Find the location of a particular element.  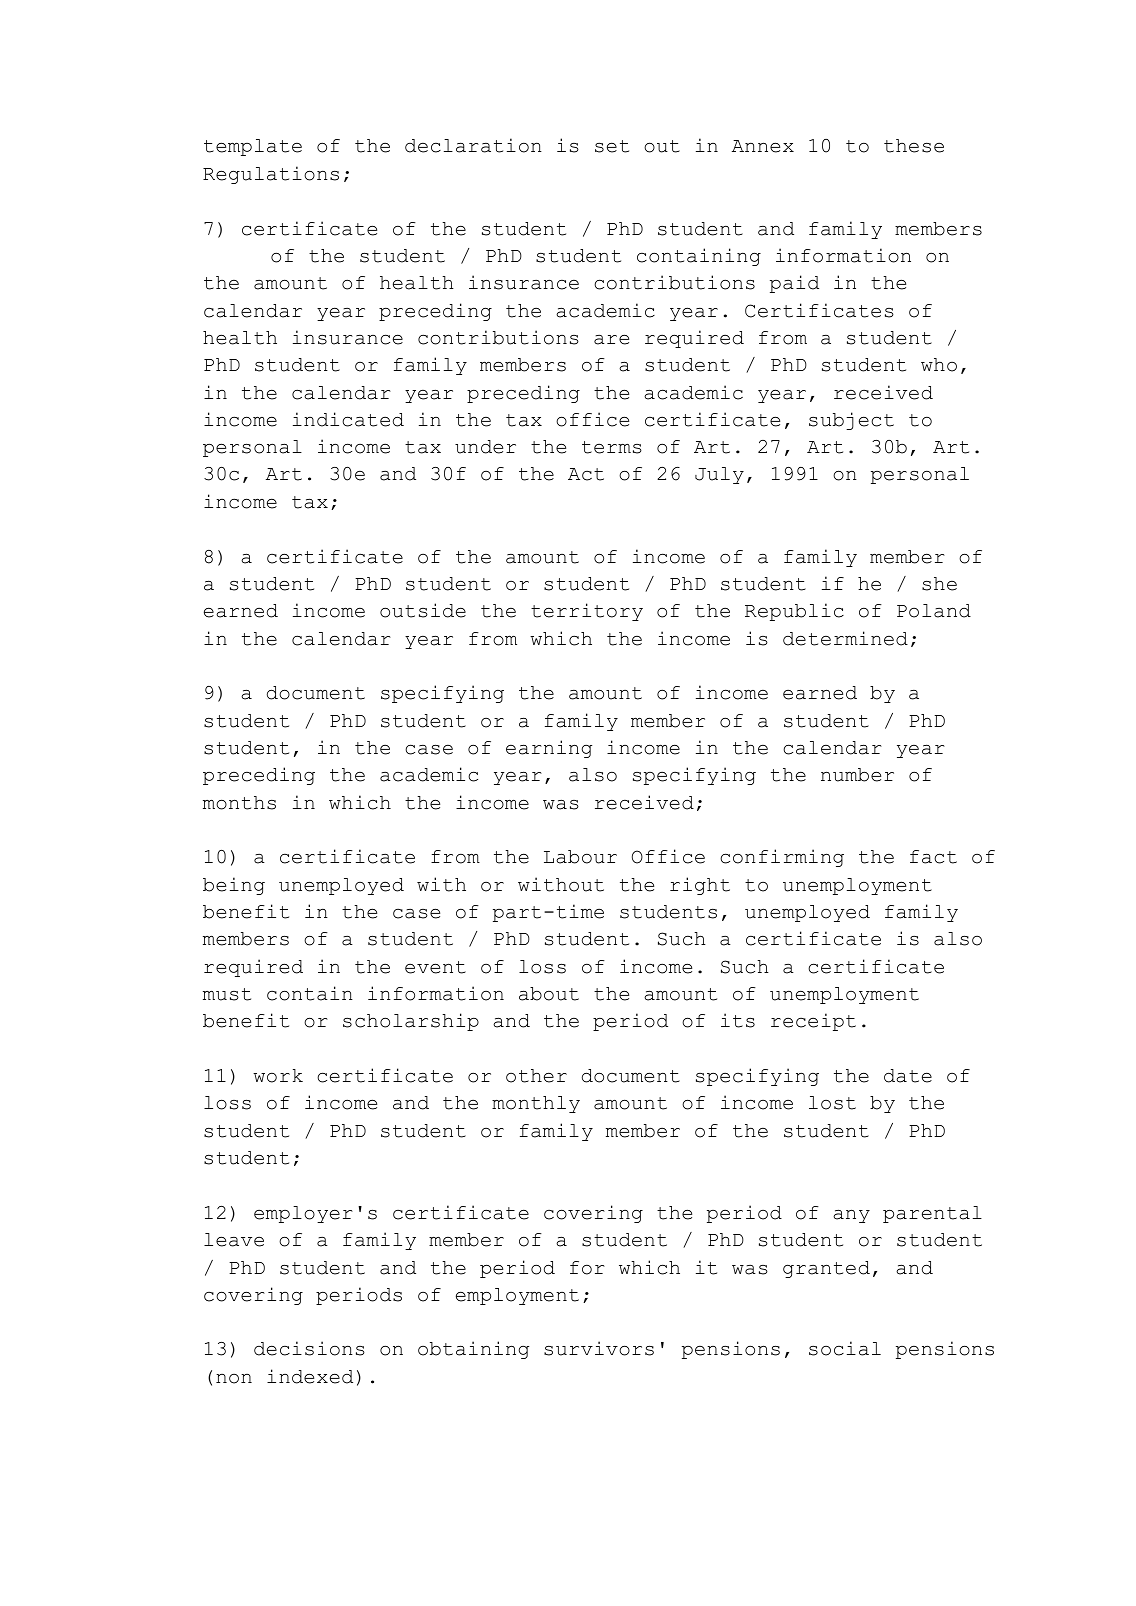

other is located at coordinates (536, 1076).
